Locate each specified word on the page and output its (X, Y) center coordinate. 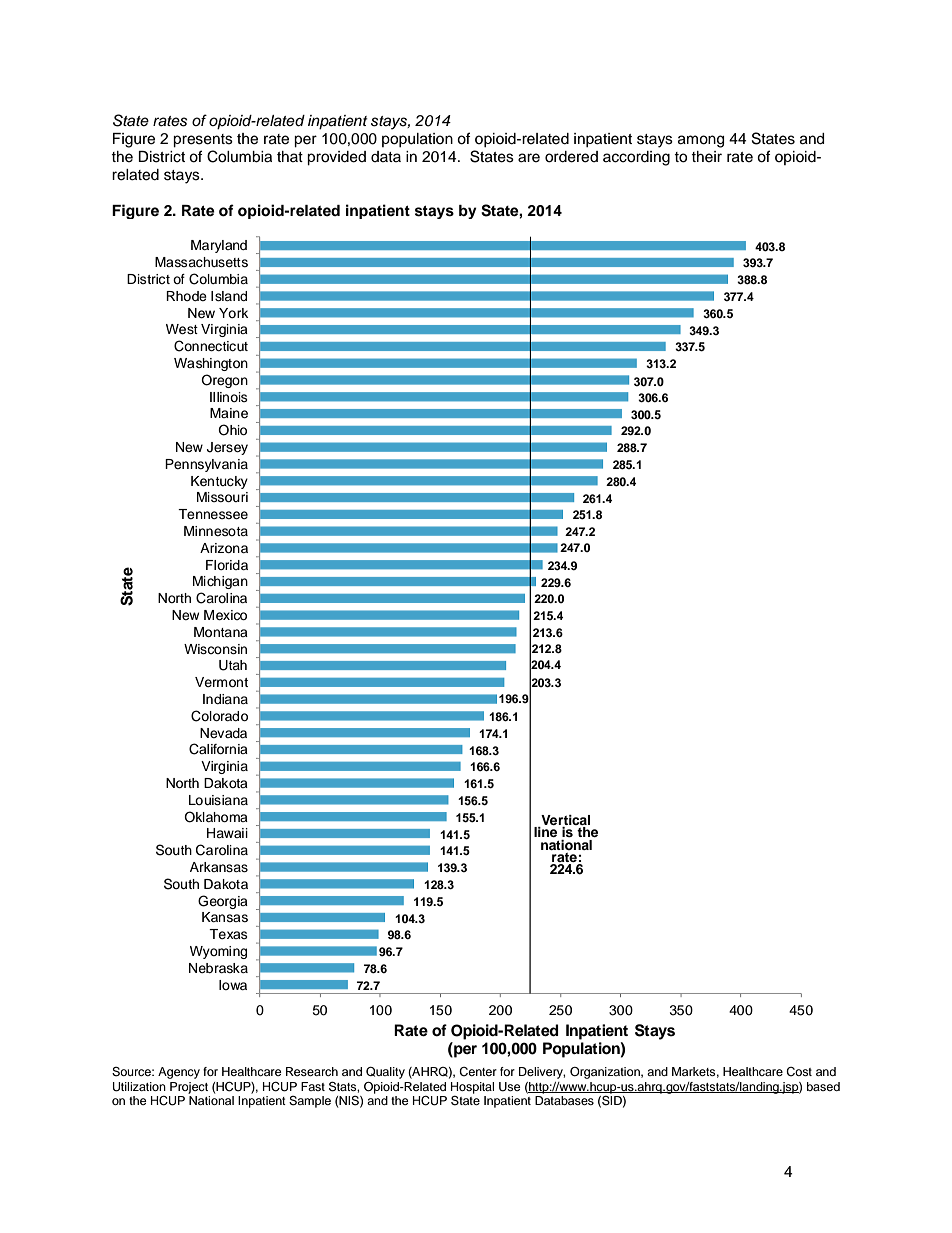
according (636, 158)
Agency (179, 1073)
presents (203, 141)
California (218, 749)
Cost (799, 1072)
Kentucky (219, 482)
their (706, 157)
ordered (571, 157)
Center (478, 1072)
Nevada (223, 733)
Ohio (232, 430)
